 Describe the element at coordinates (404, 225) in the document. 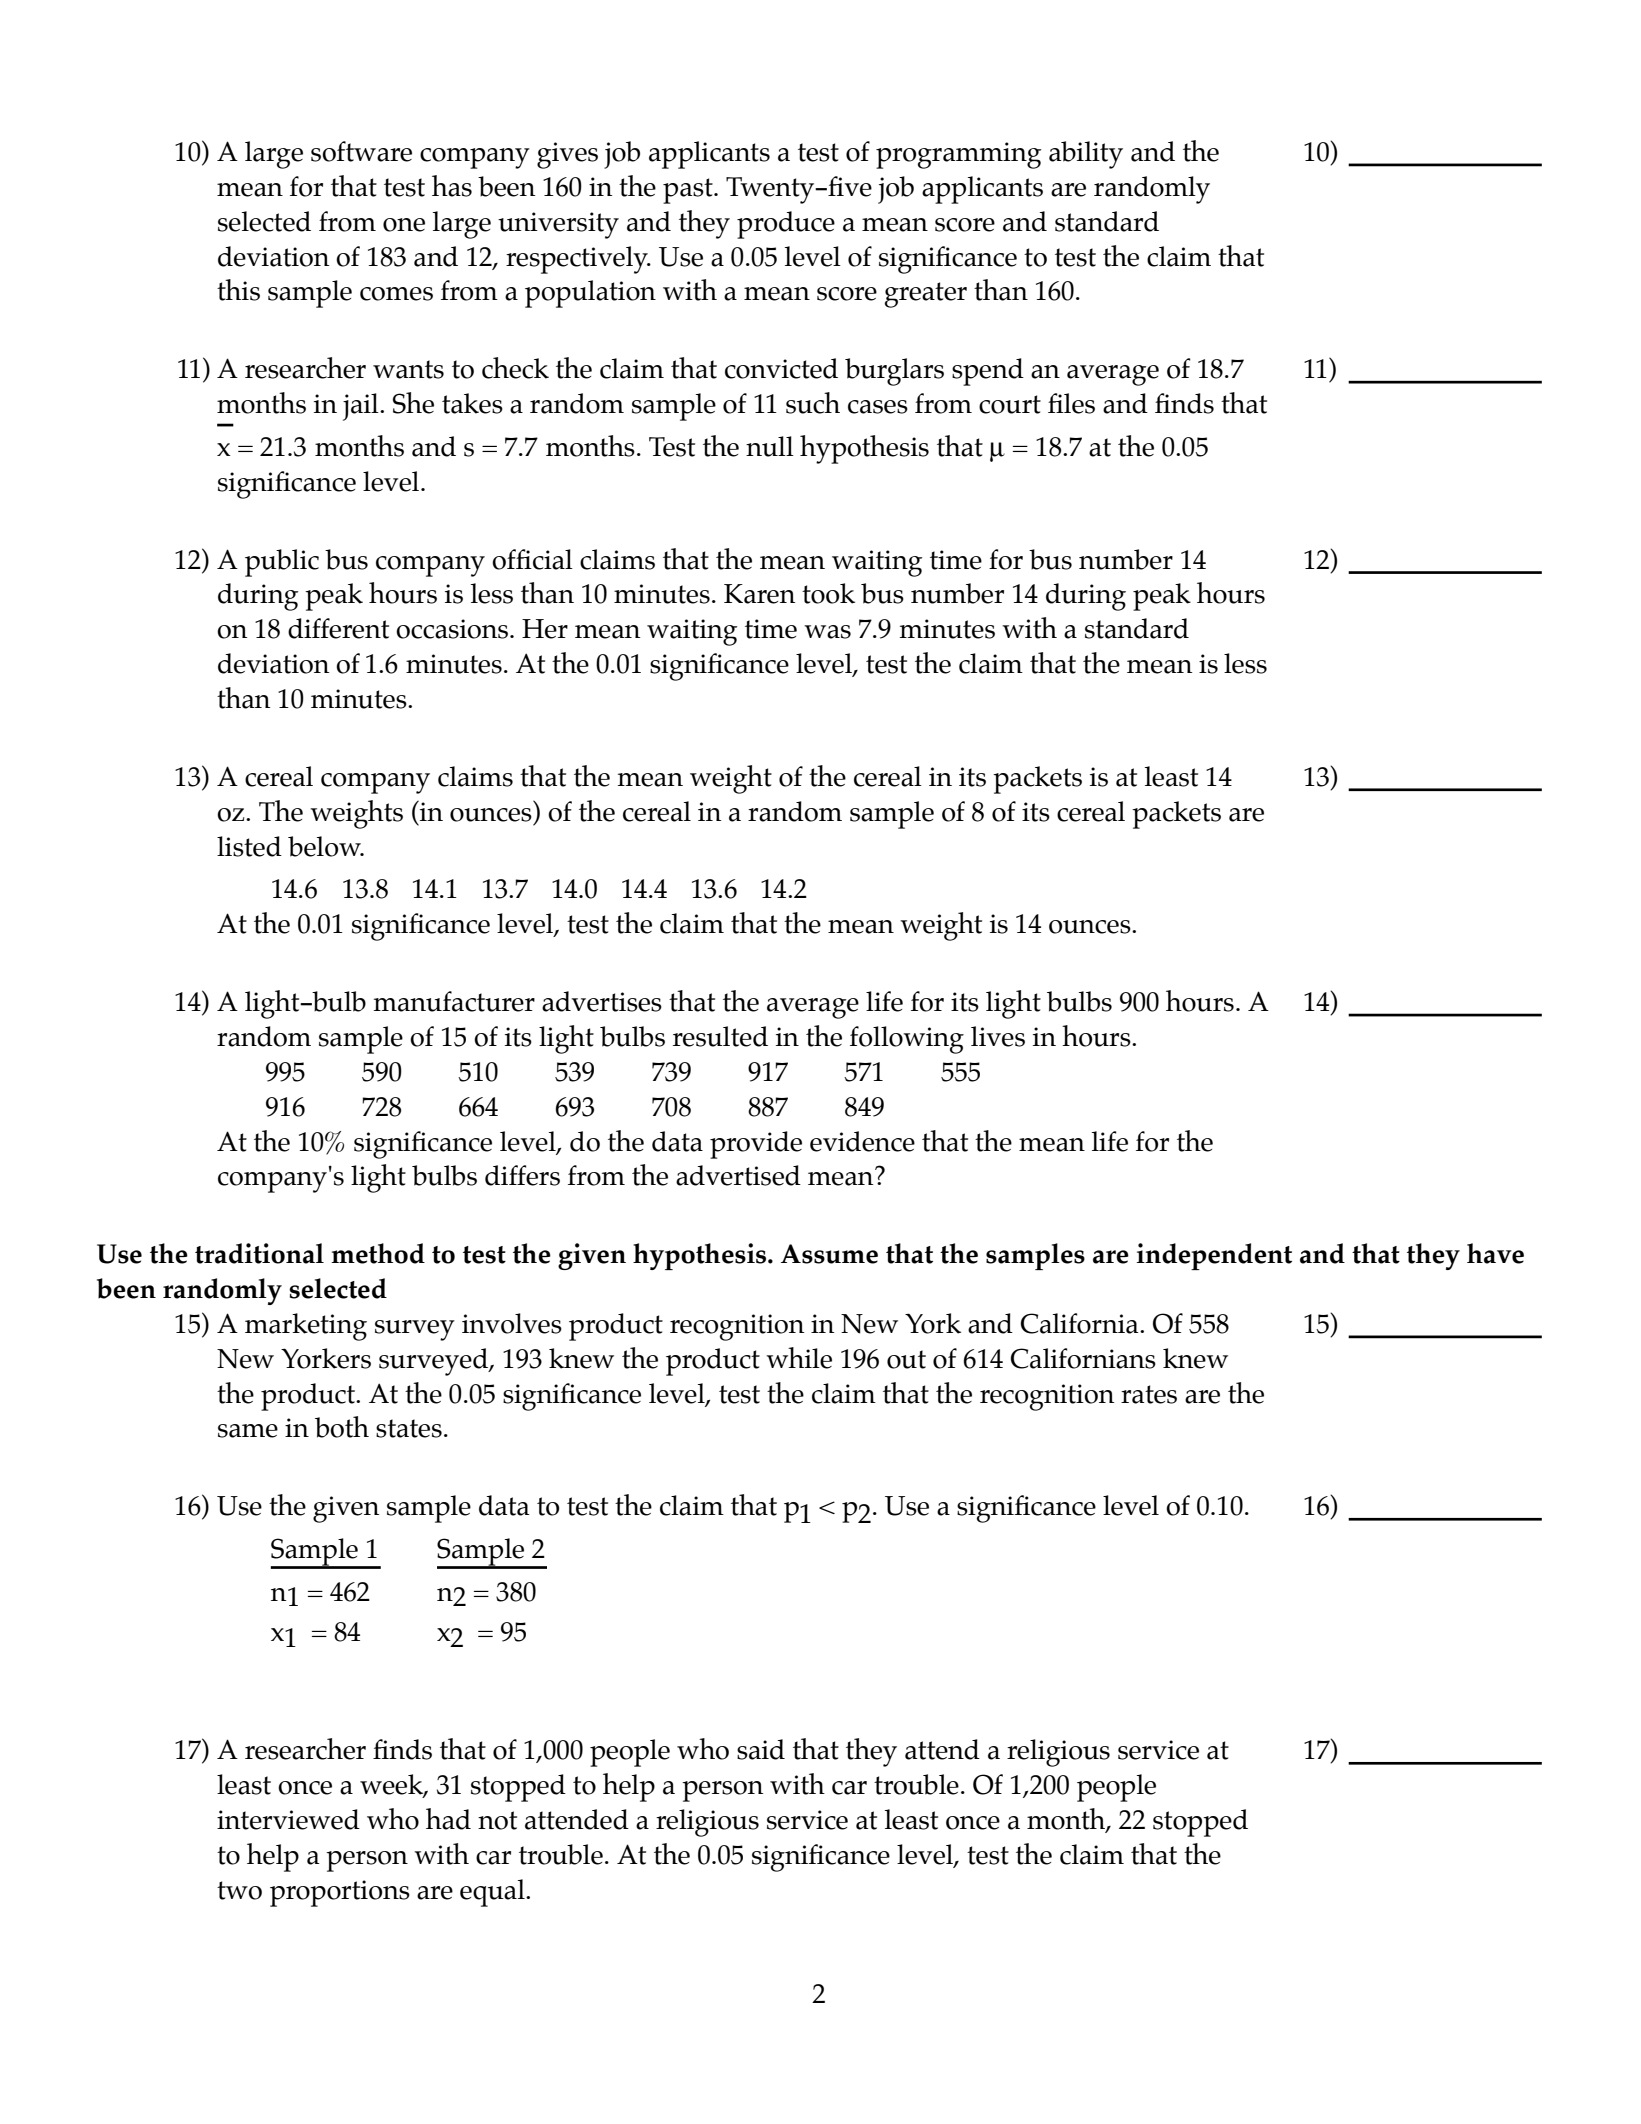

I see `one` at that location.
